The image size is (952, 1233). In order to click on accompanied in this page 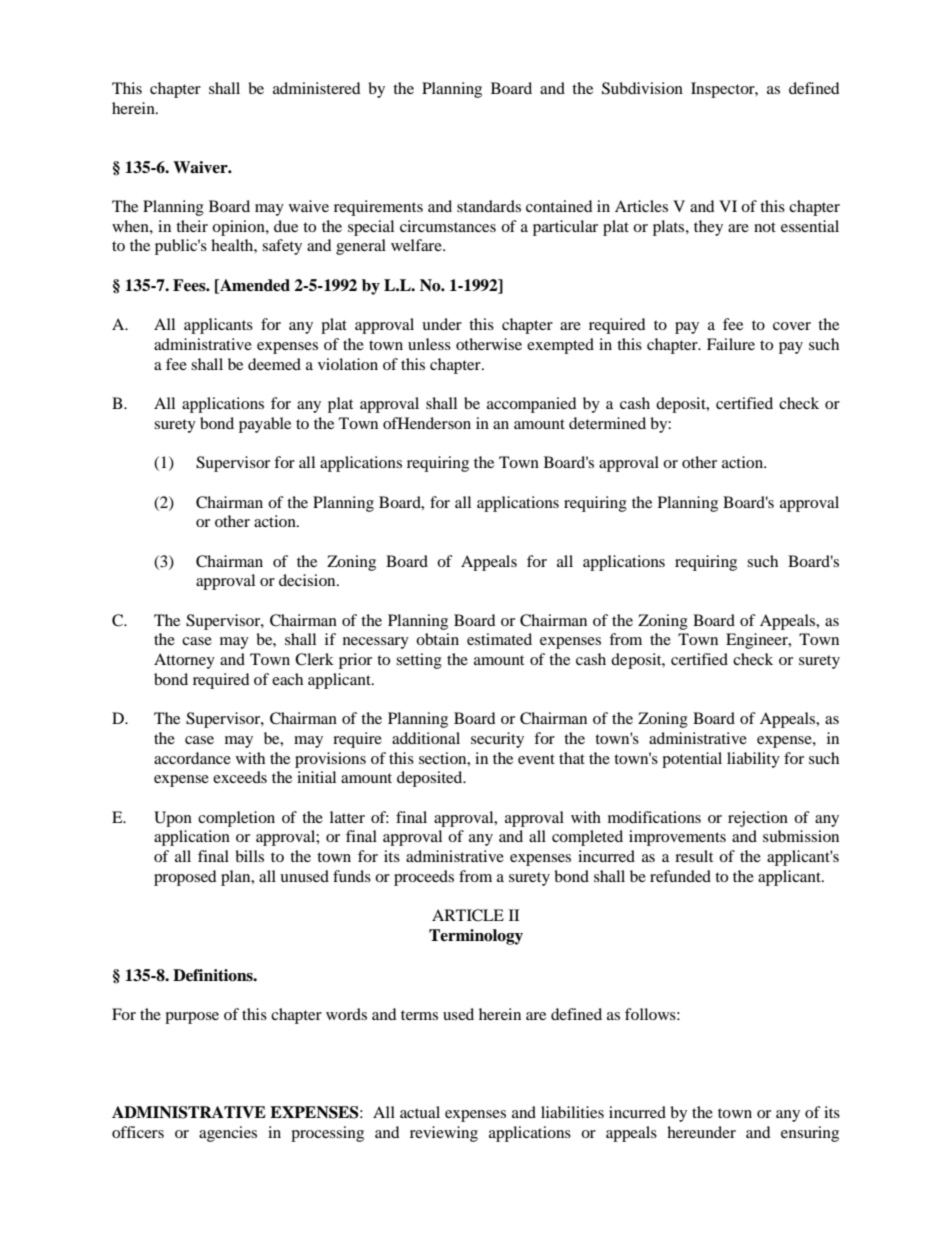, I will do `click(532, 405)`.
